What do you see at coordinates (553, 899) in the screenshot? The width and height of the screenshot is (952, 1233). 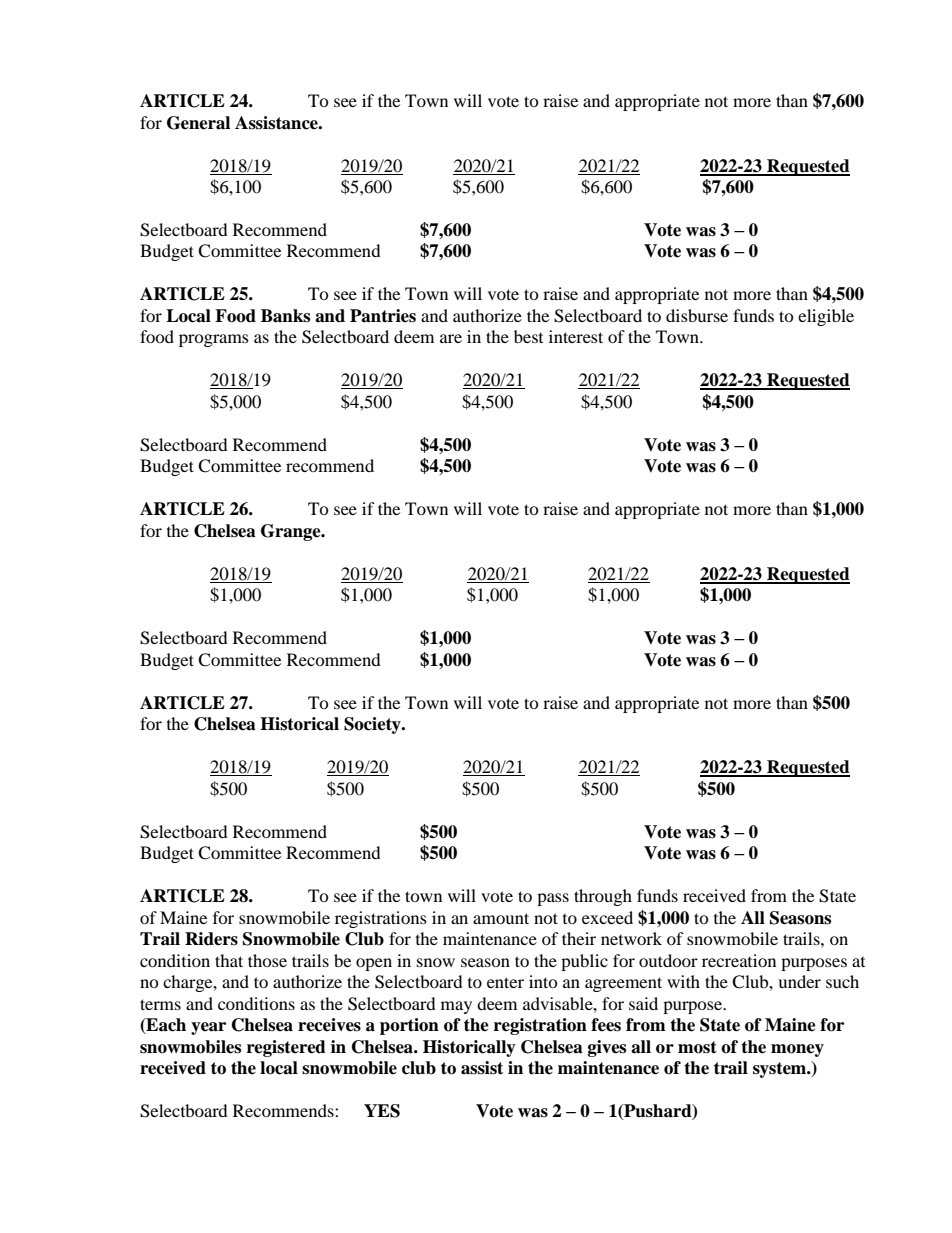 I see `pass` at bounding box center [553, 899].
